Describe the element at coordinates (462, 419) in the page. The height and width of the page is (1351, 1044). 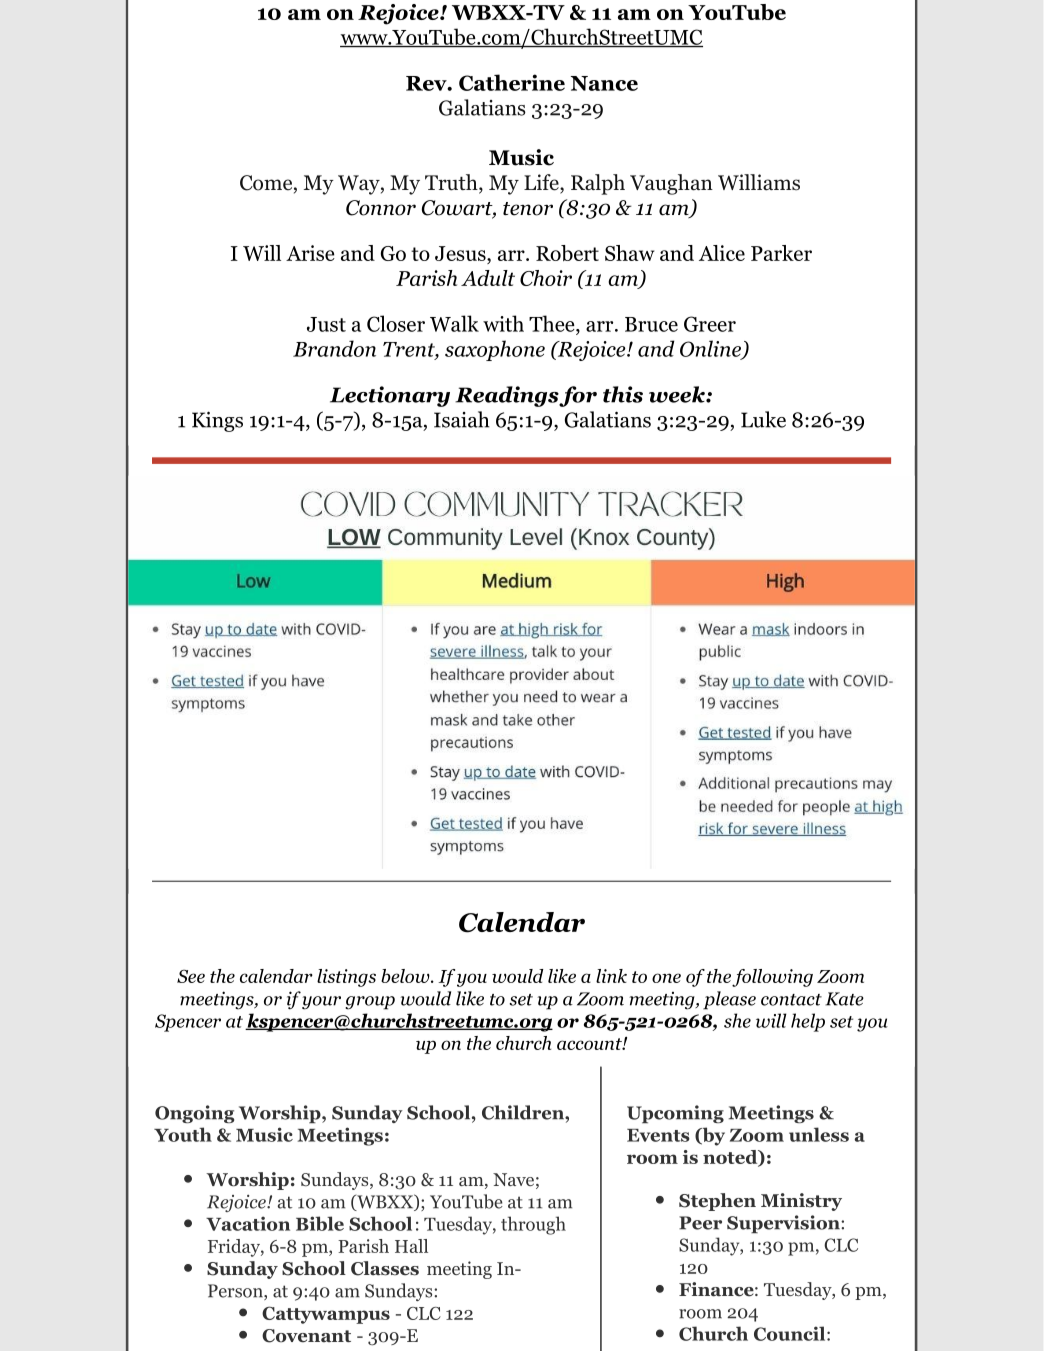
I see `Isaiah` at that location.
